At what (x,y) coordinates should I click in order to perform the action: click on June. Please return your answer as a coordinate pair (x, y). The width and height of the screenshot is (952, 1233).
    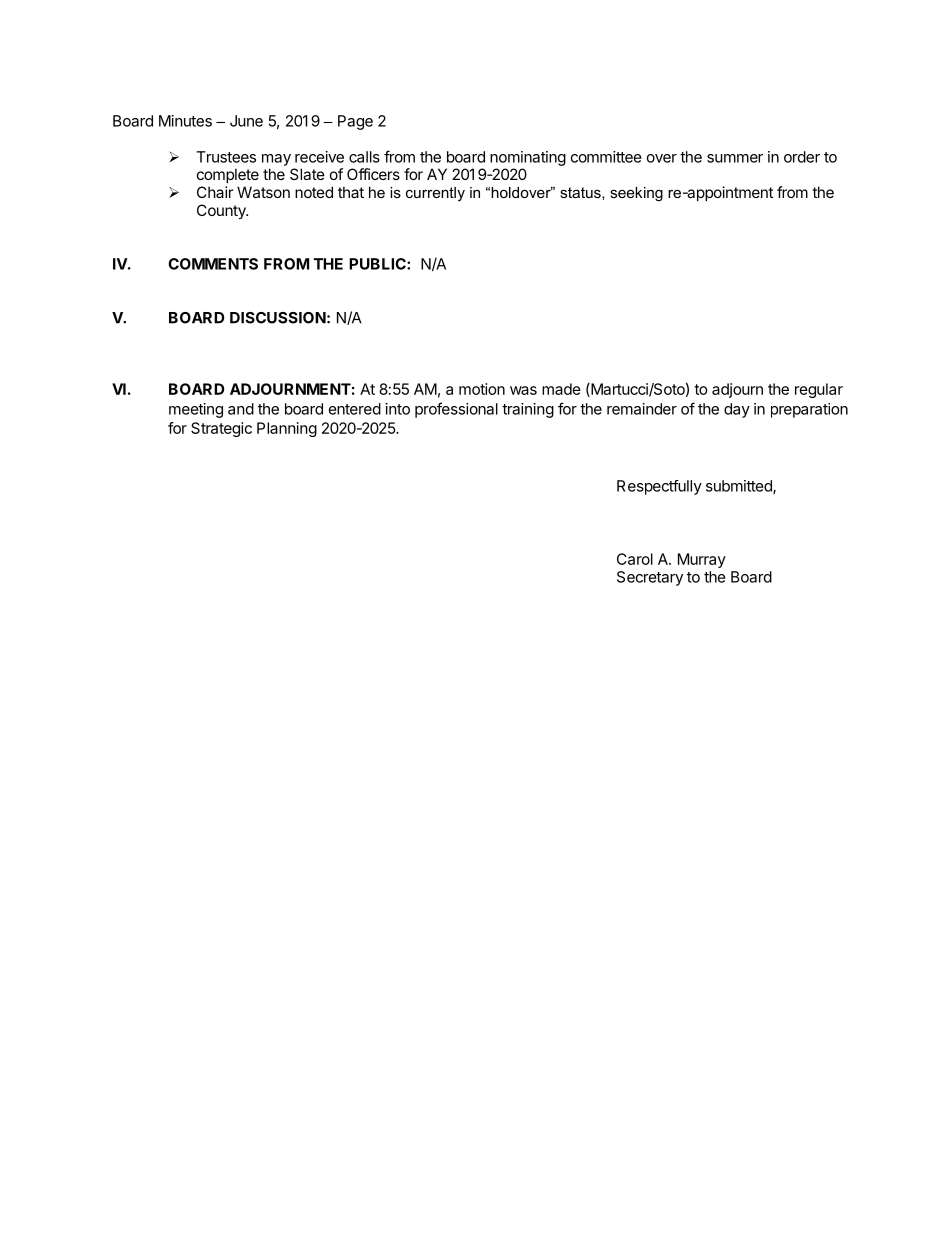
    Looking at the image, I should click on (246, 121).
